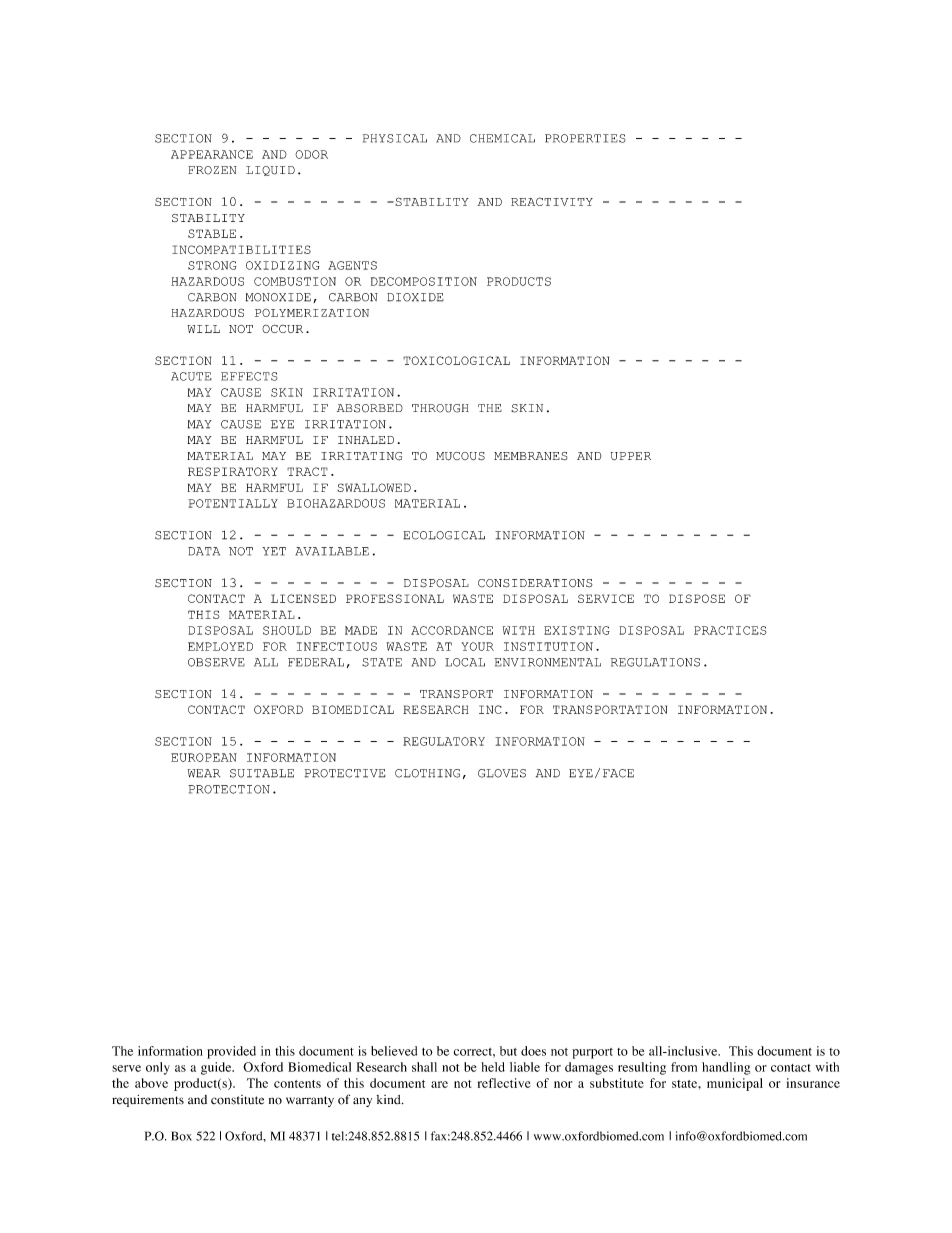 The image size is (952, 1233). Describe the element at coordinates (504, 1083) in the image. I see `reflective` at that location.
